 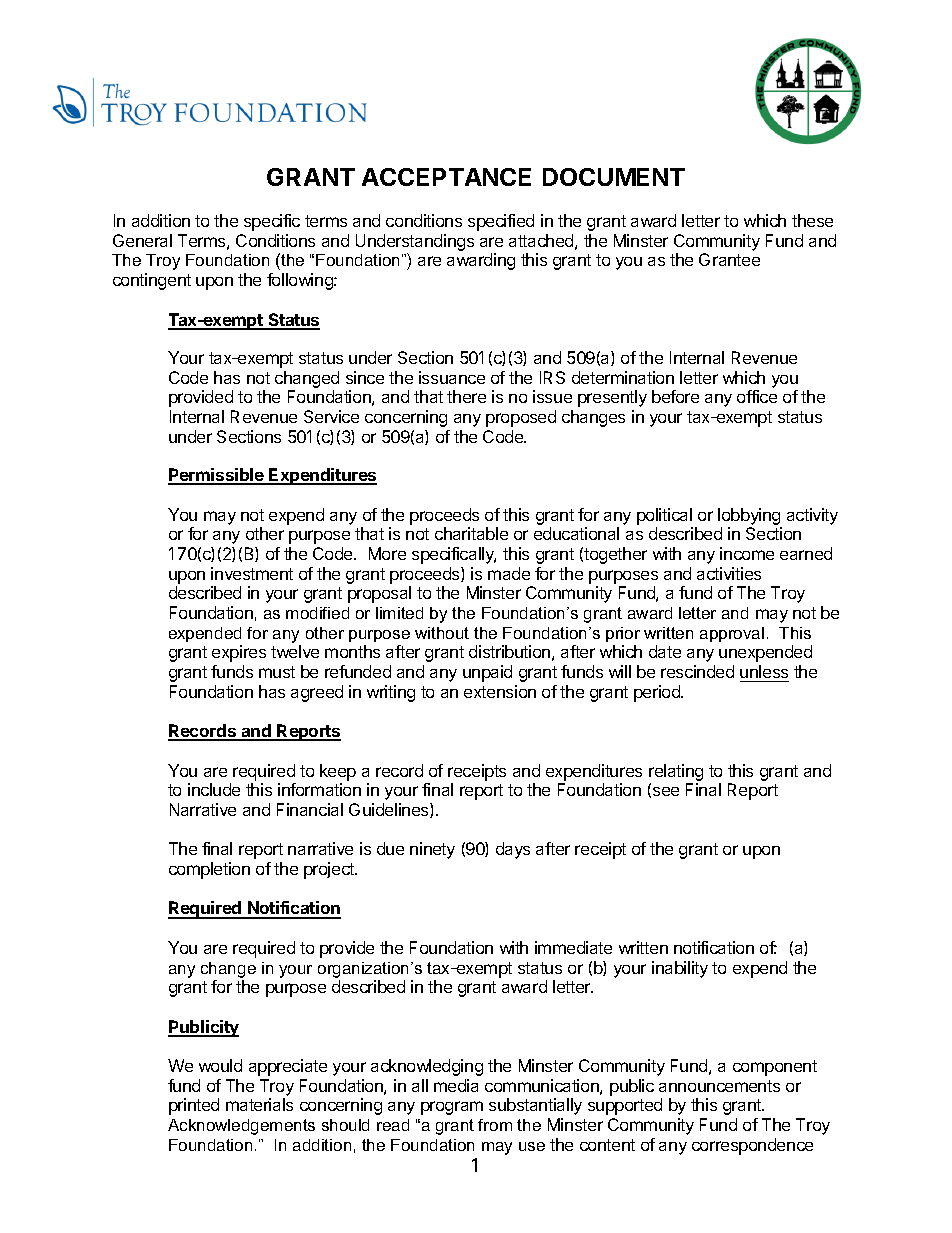 I want to click on Permissible, so click(x=217, y=476).
